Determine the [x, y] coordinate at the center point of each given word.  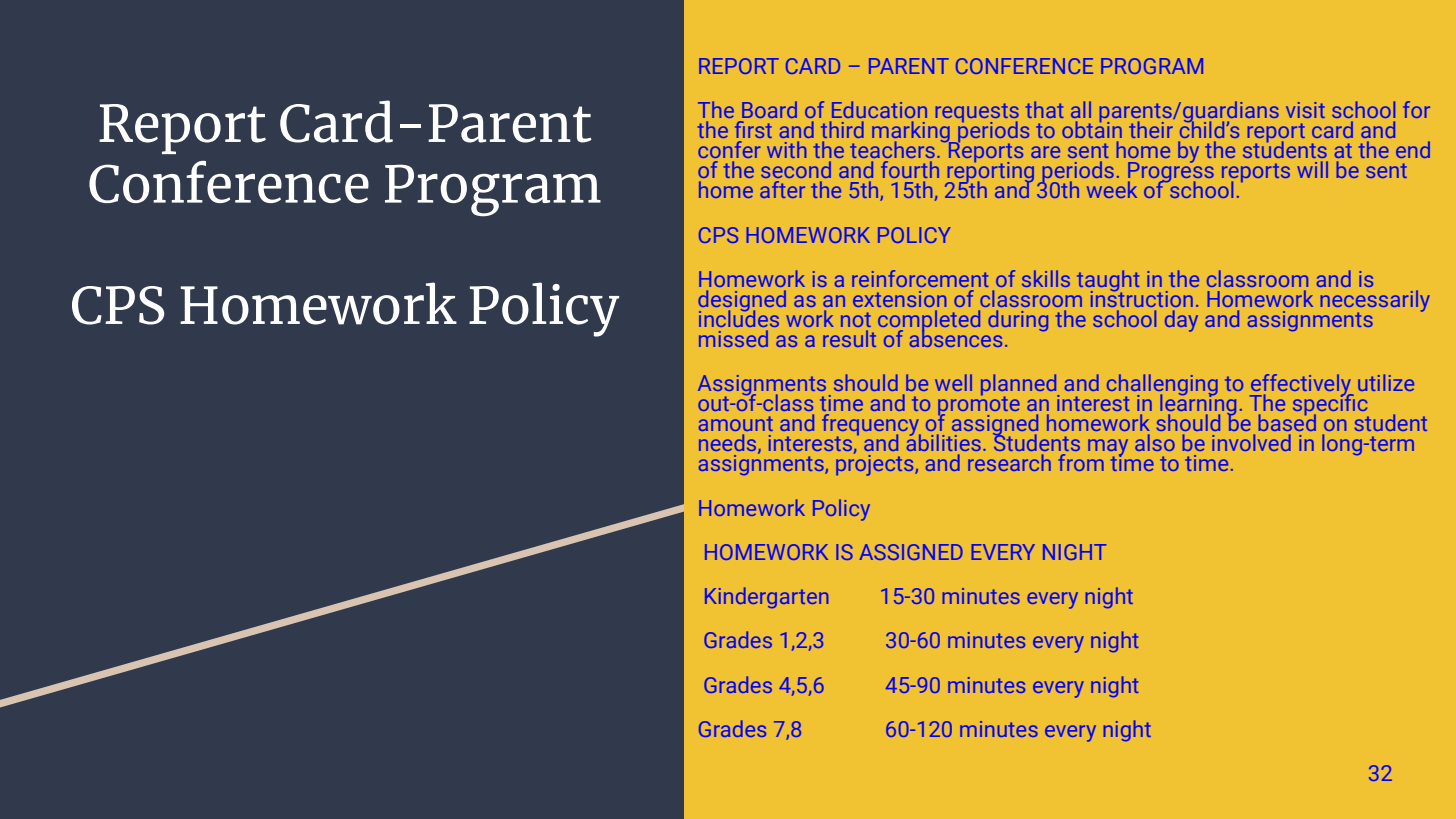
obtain [1092, 128]
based [1287, 421]
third [842, 129]
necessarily [1375, 302]
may [1108, 448]
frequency [871, 426]
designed [742, 302]
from [1081, 462]
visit [1305, 110]
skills [1046, 278]
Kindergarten [766, 597]
